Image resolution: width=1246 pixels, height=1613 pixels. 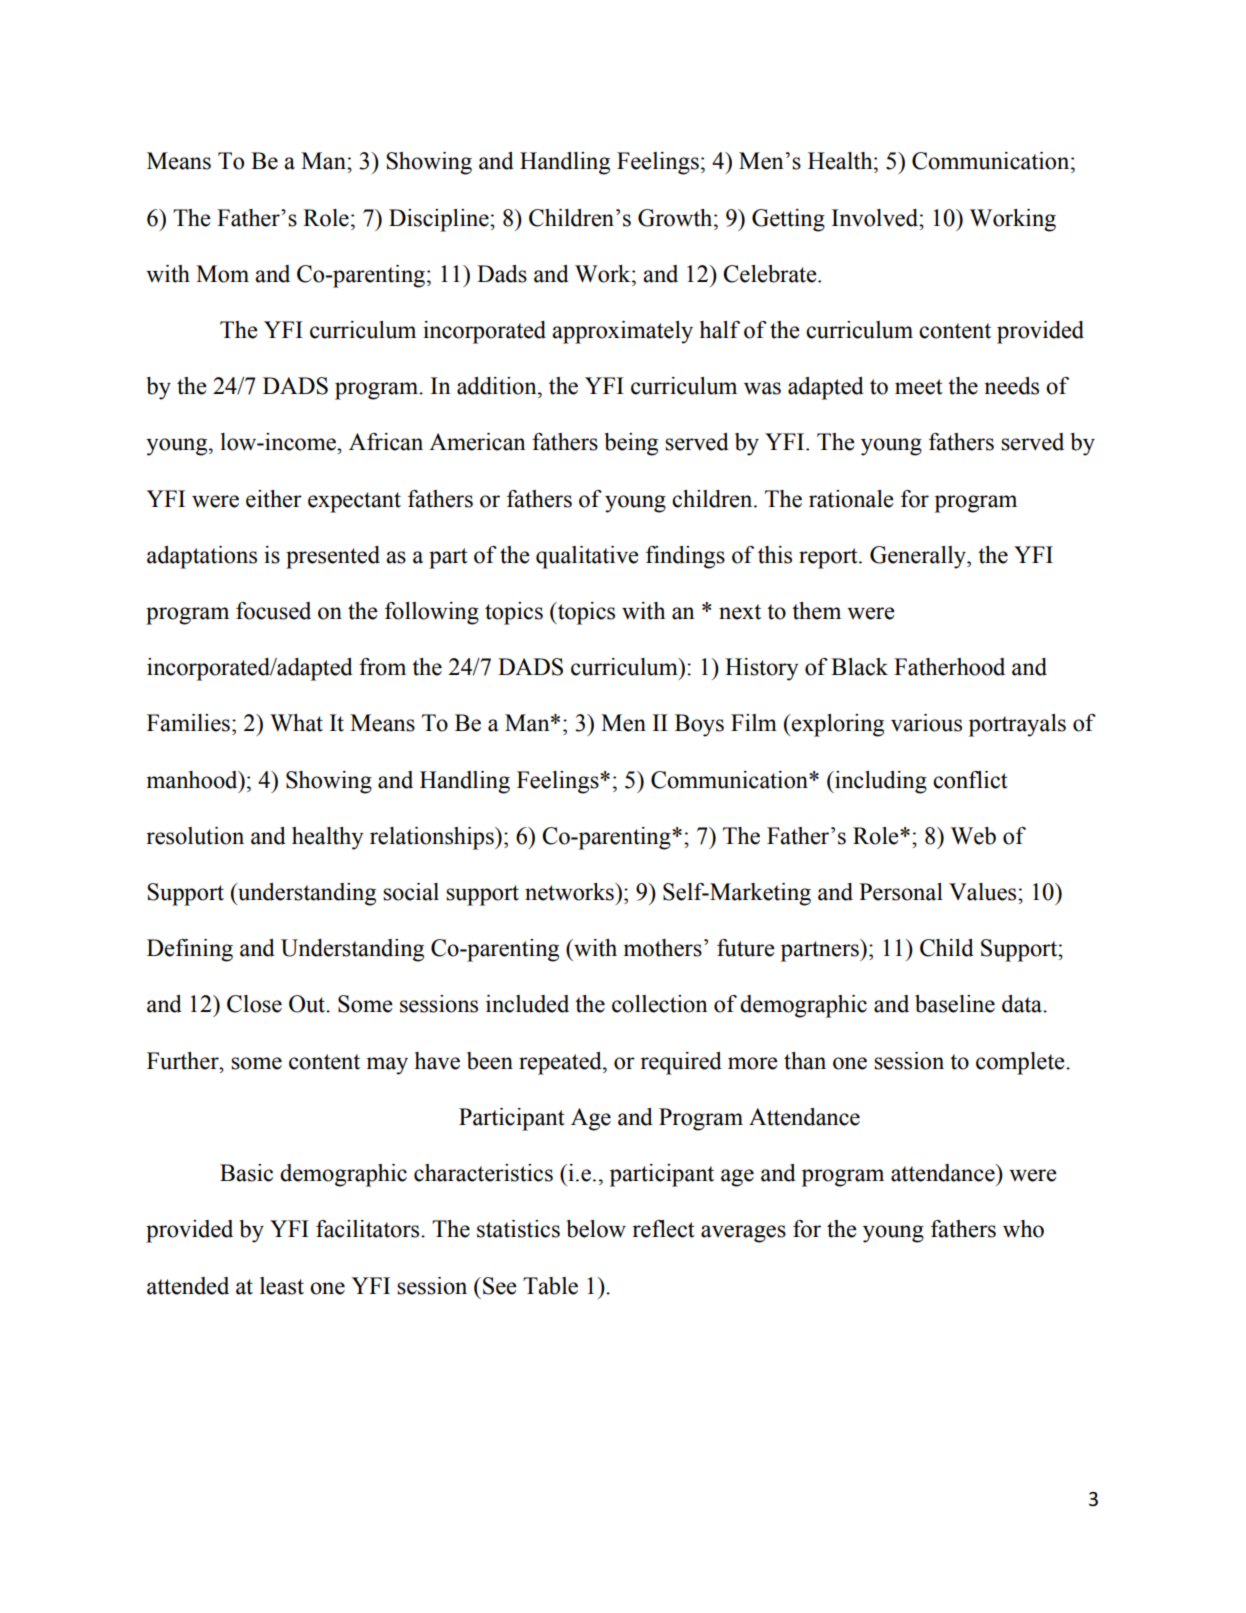 What do you see at coordinates (926, 723) in the screenshot?
I see `various` at bounding box center [926, 723].
